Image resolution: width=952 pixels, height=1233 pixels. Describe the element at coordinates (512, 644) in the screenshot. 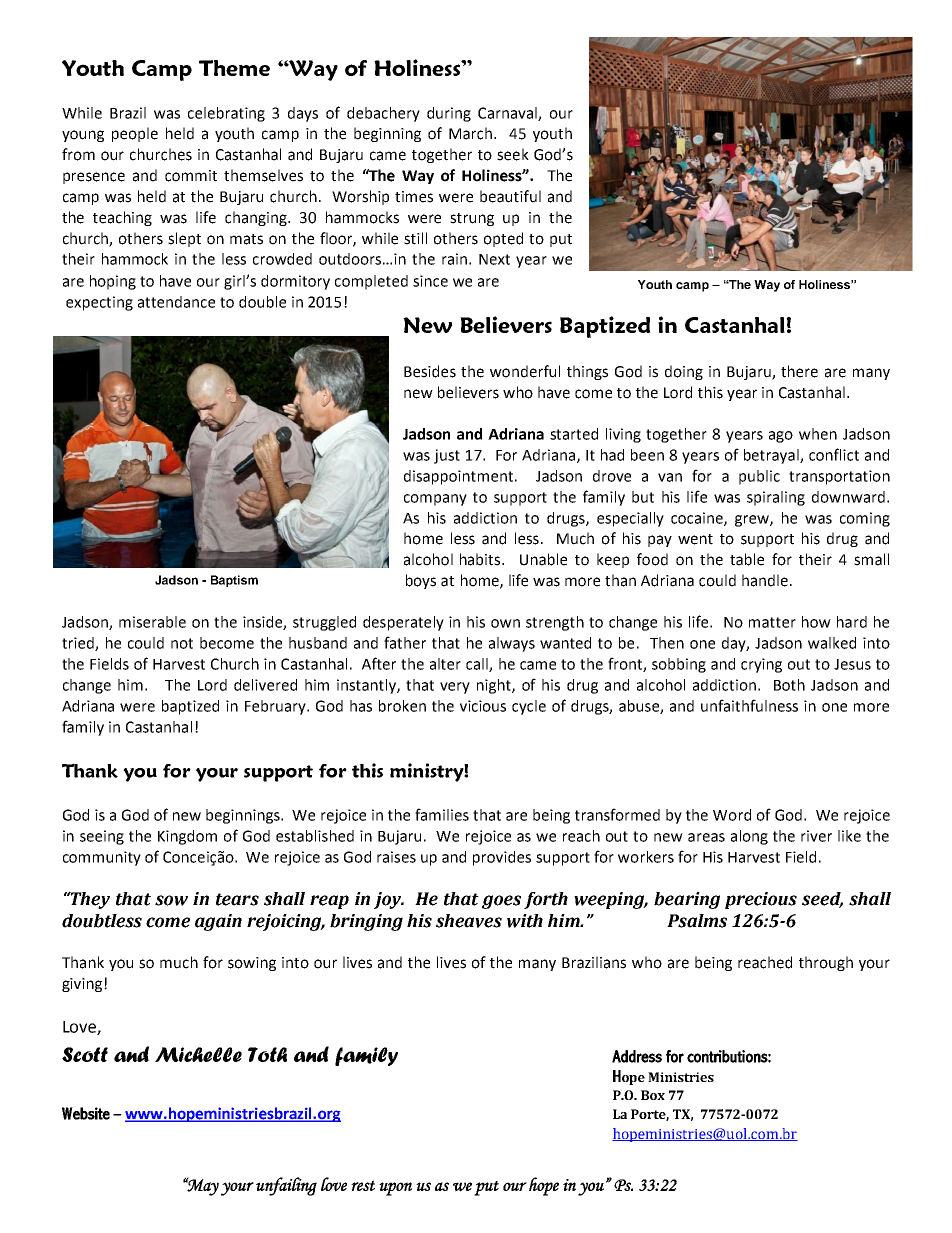

I see `always` at that location.
